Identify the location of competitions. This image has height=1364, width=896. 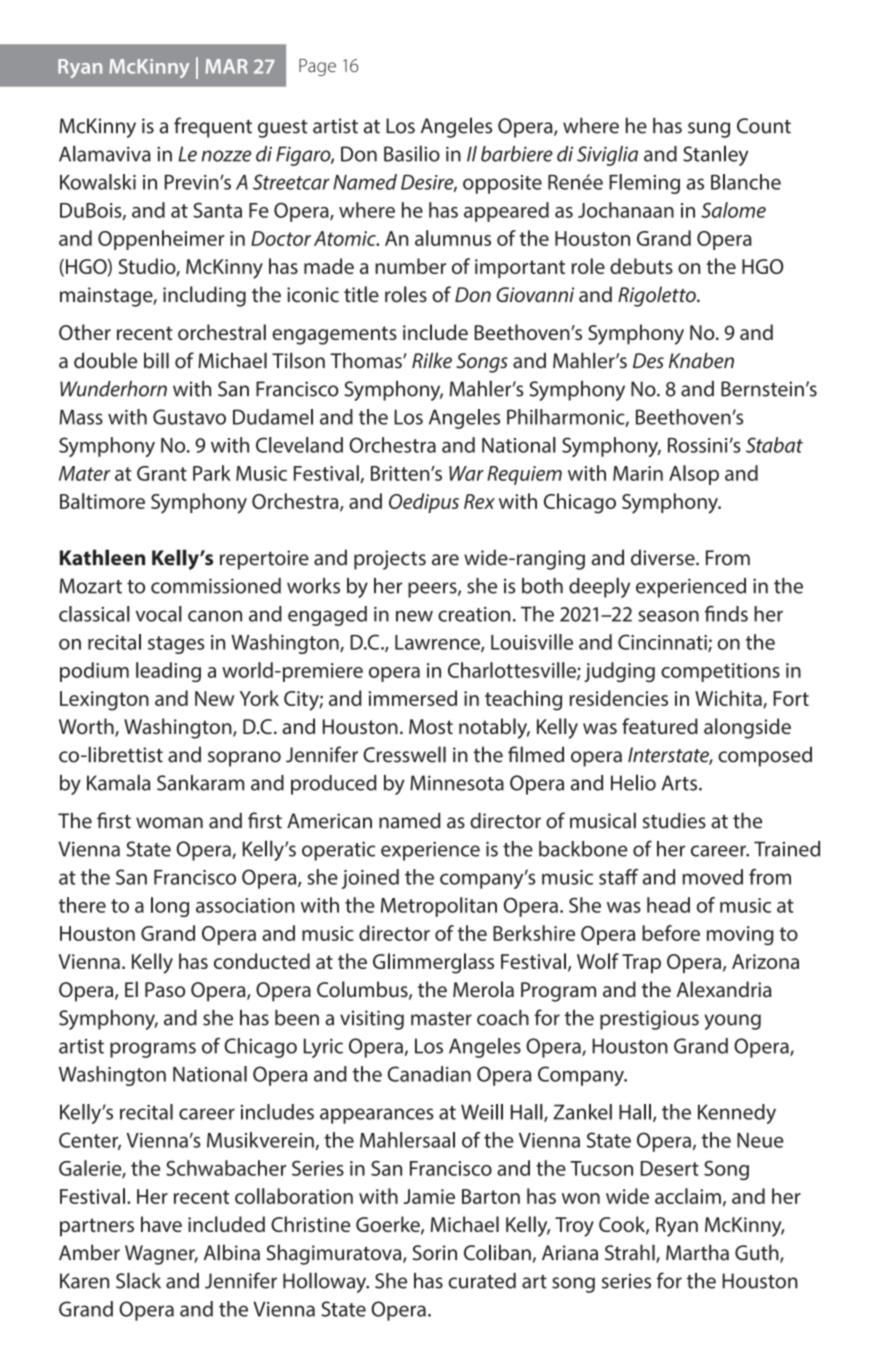
(720, 672).
